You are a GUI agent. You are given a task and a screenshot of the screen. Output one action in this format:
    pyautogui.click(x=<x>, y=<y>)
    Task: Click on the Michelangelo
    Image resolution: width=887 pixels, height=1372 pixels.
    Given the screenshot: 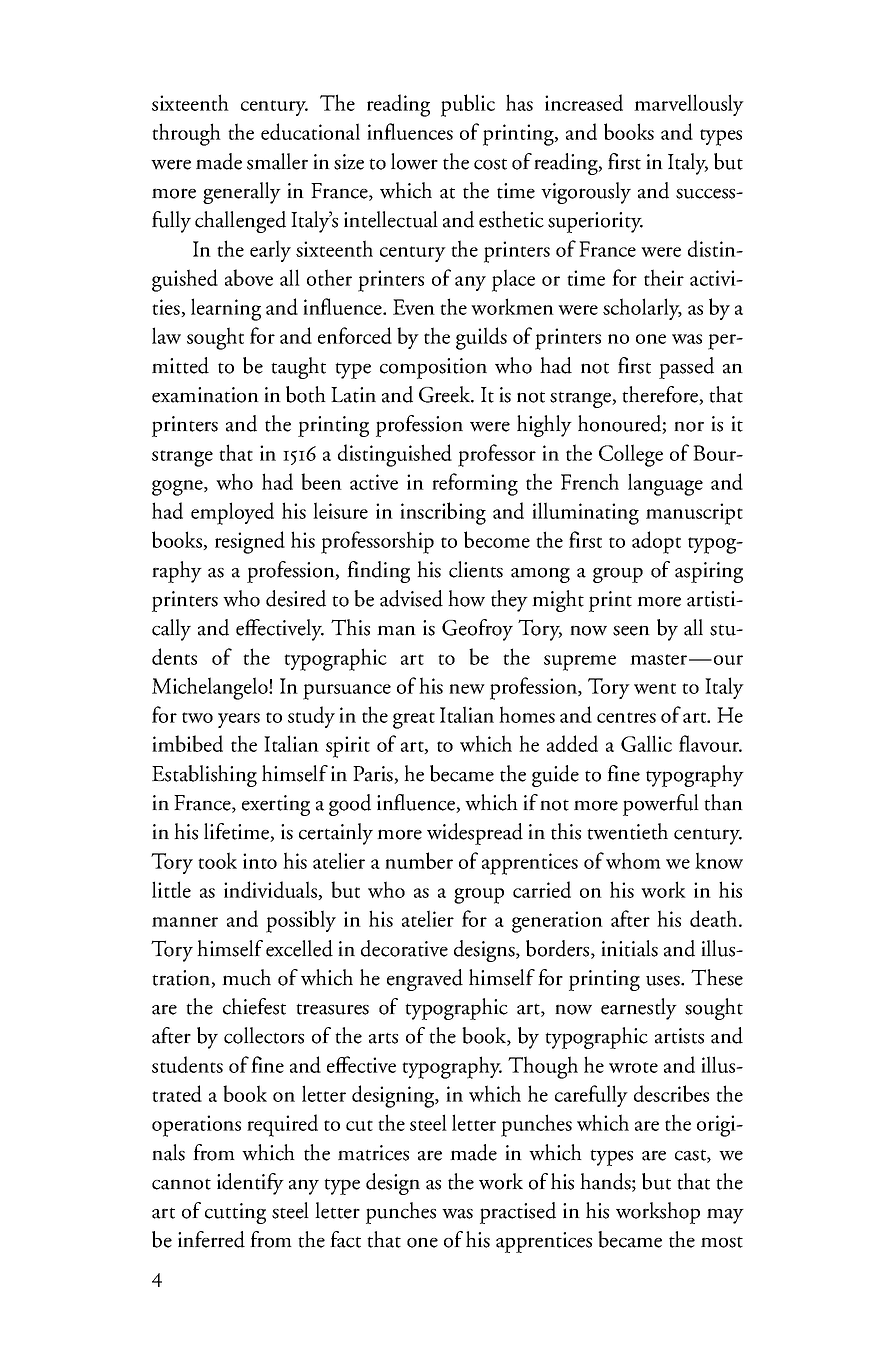 What is the action you would take?
    pyautogui.click(x=211, y=688)
